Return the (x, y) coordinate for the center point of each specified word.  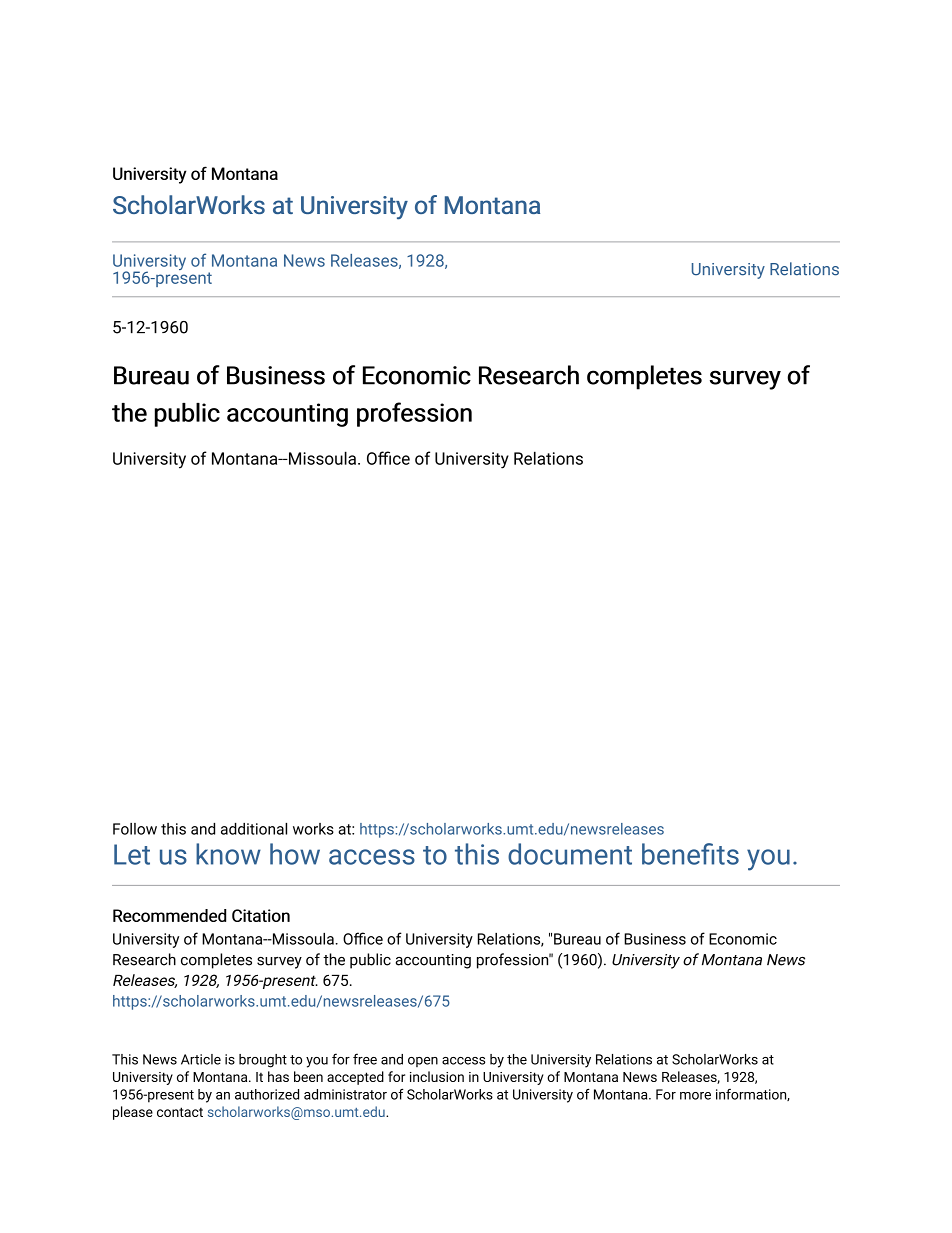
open (423, 1062)
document (570, 854)
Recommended (169, 915)
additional (254, 829)
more (695, 1096)
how (295, 854)
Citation (261, 915)
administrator (345, 1094)
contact (180, 1112)
